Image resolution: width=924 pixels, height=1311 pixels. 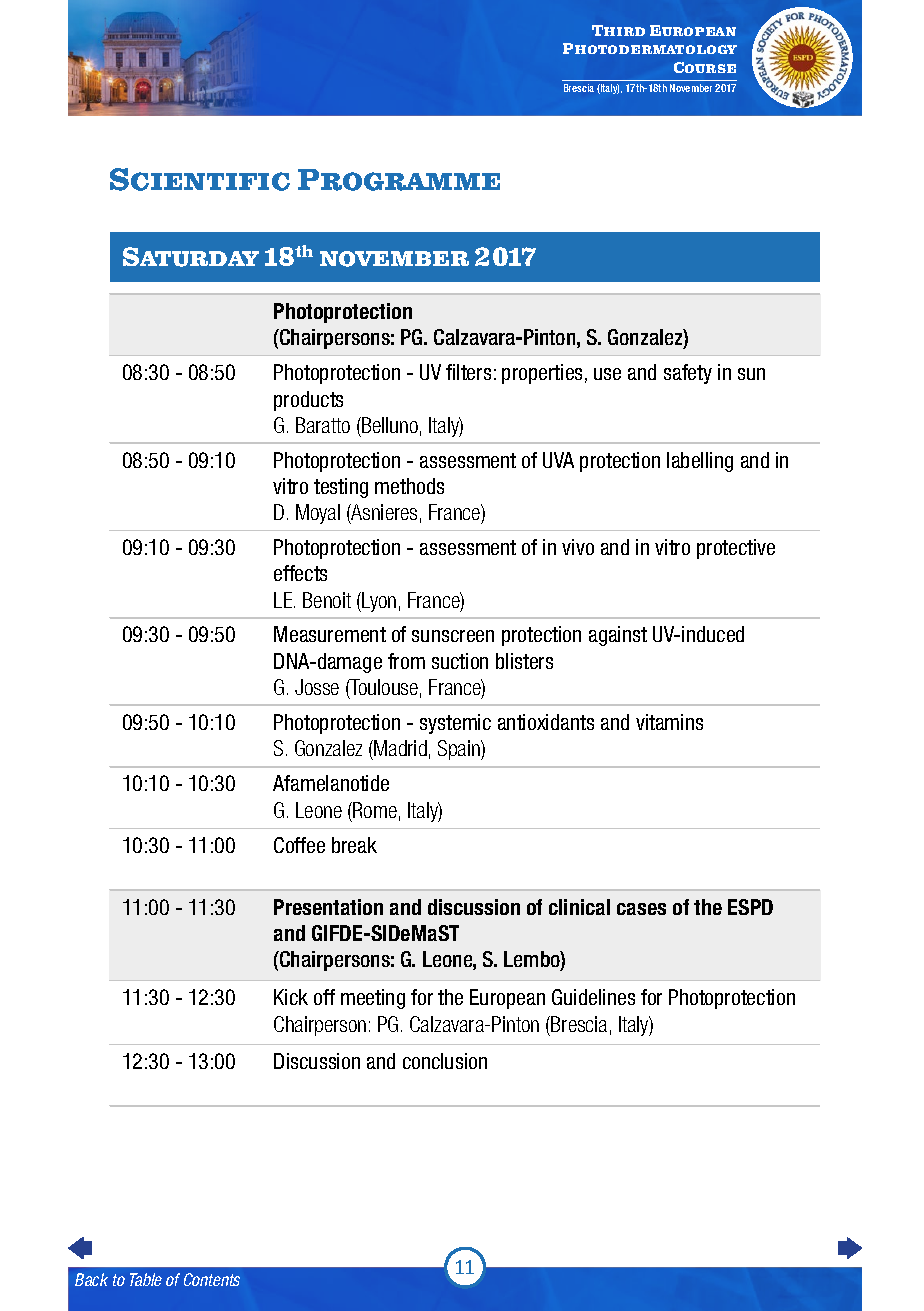 What do you see at coordinates (399, 180) in the page?
I see `Programme` at bounding box center [399, 180].
